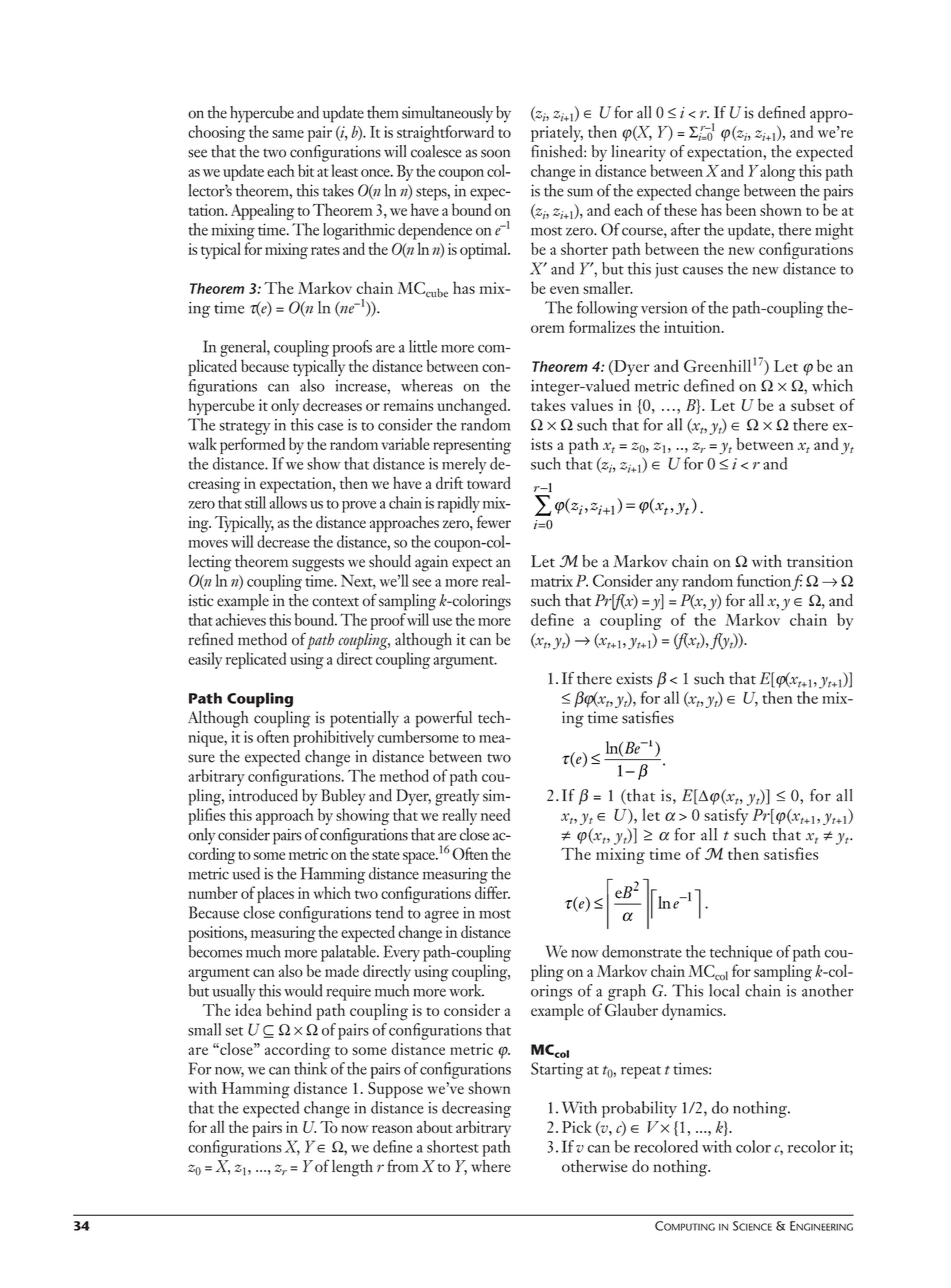 The image size is (951, 1288). I want to click on matrix, so click(552, 581).
